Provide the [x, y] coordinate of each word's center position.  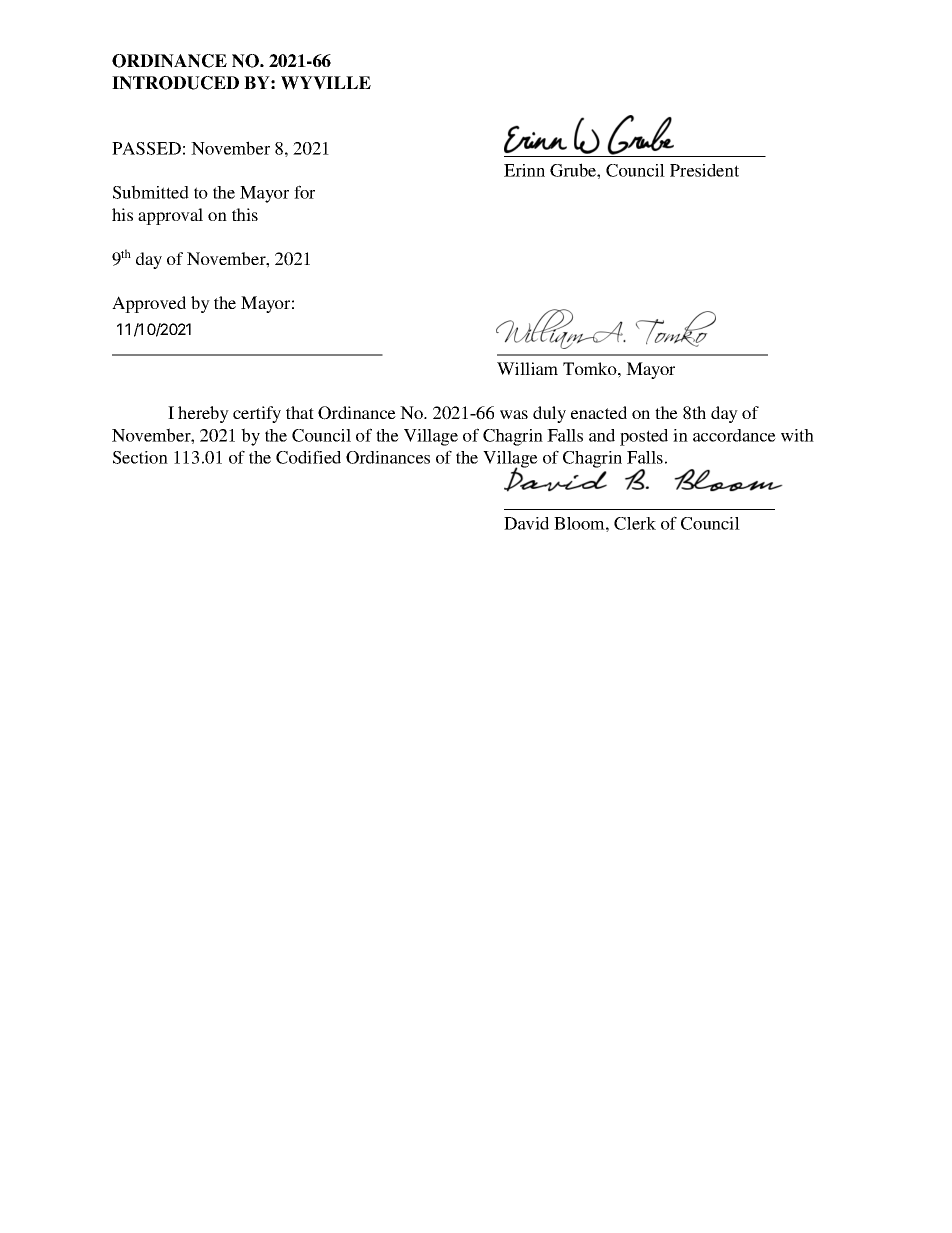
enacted [599, 412]
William [527, 368]
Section [140, 457]
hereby [203, 414]
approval [170, 216]
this [245, 214]
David [526, 523]
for [304, 192]
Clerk [635, 523]
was [514, 414]
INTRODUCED [175, 83]
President [704, 170]
